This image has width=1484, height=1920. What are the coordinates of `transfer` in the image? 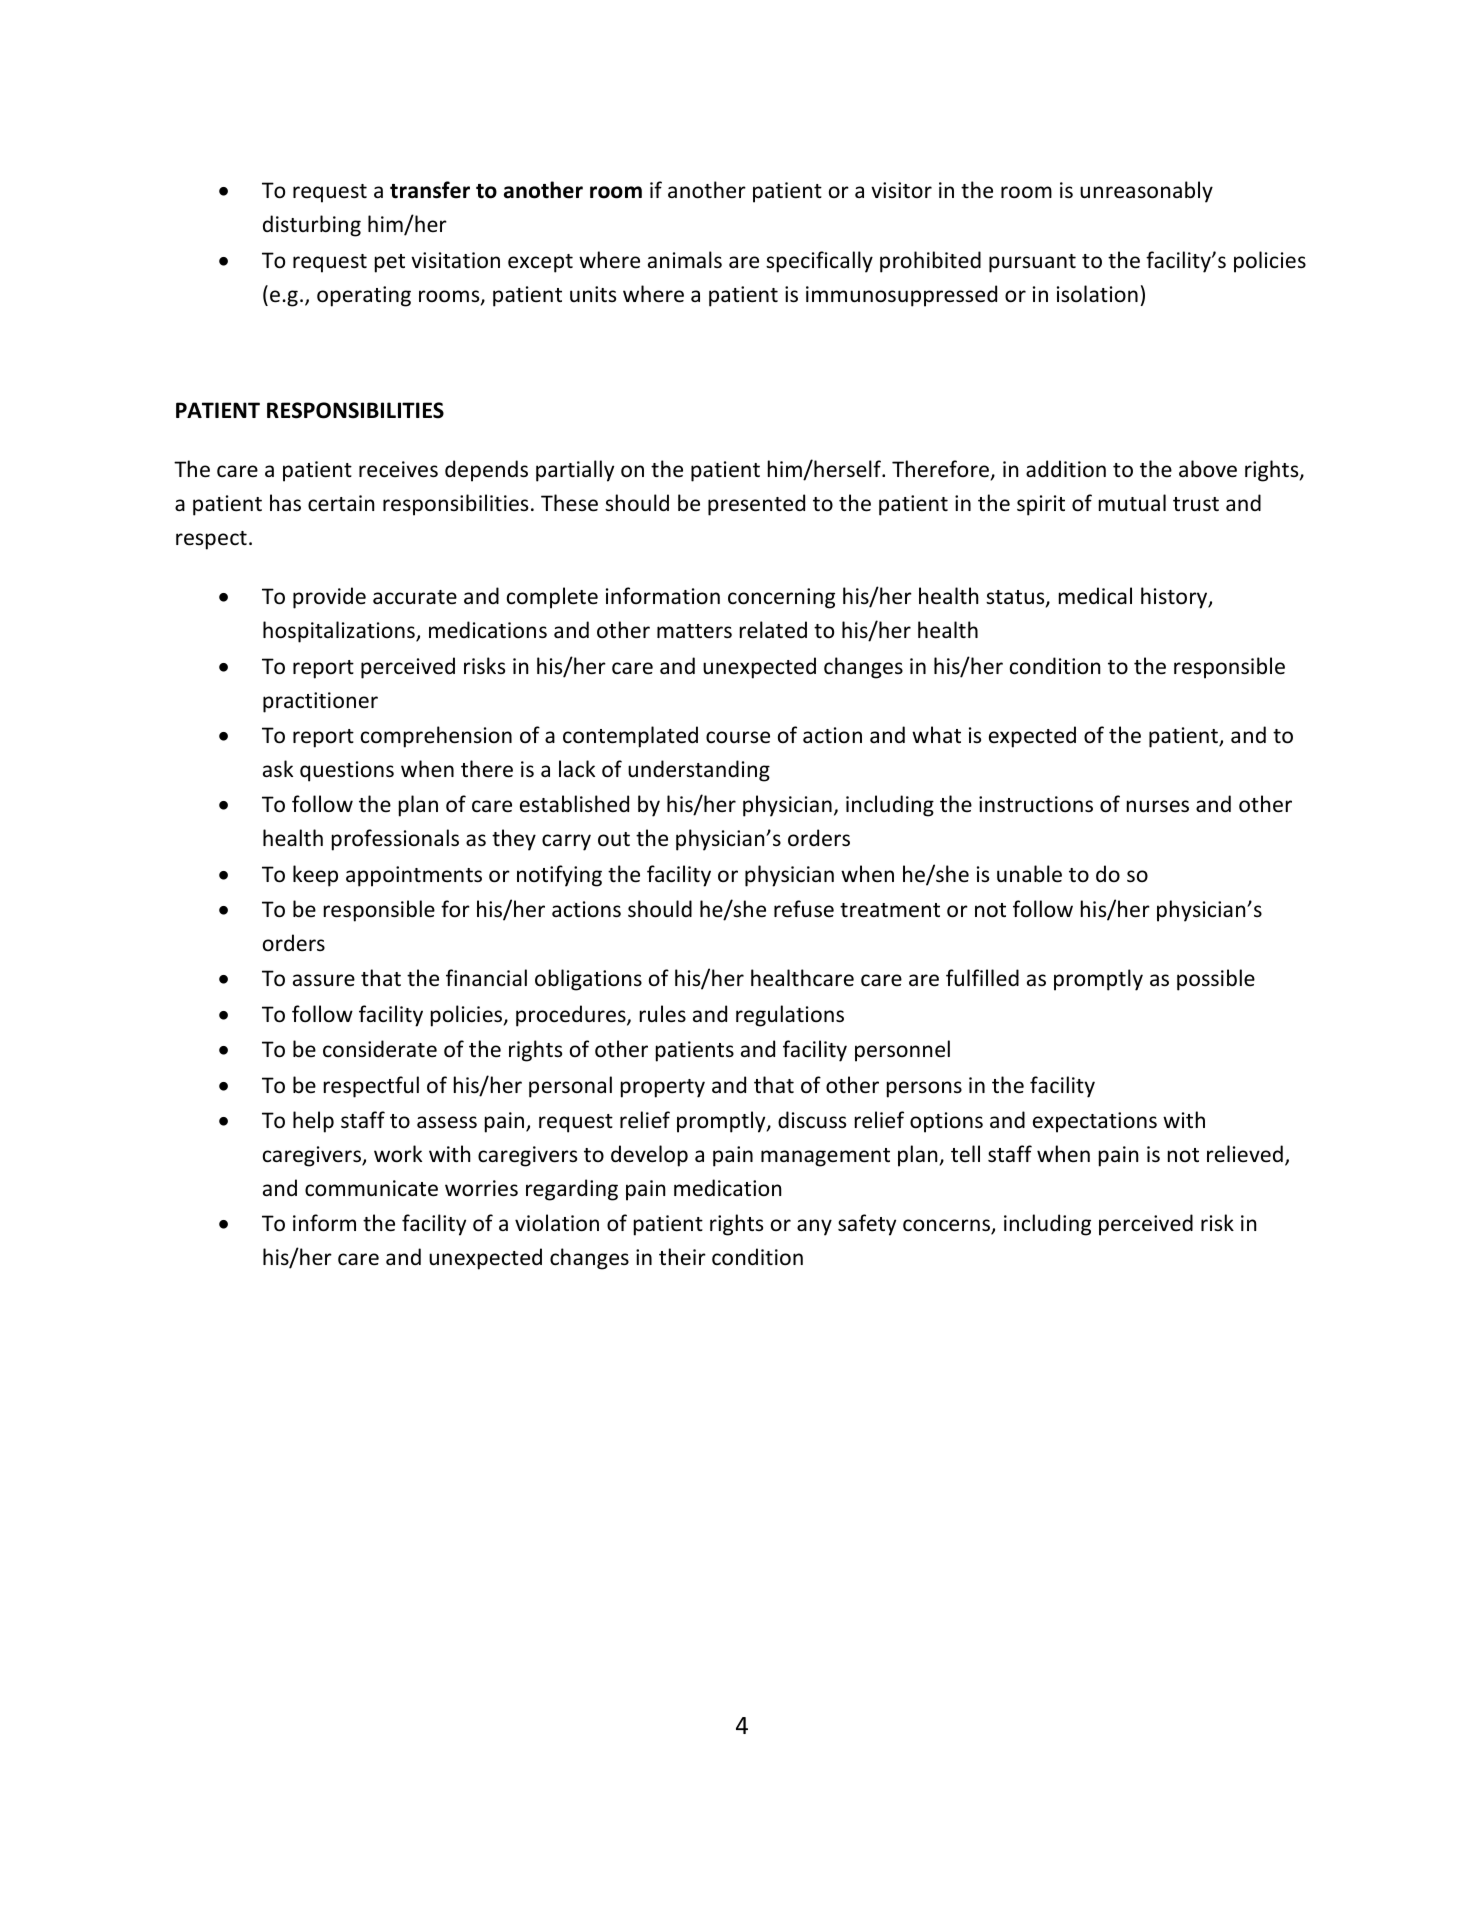 It's located at (430, 190).
